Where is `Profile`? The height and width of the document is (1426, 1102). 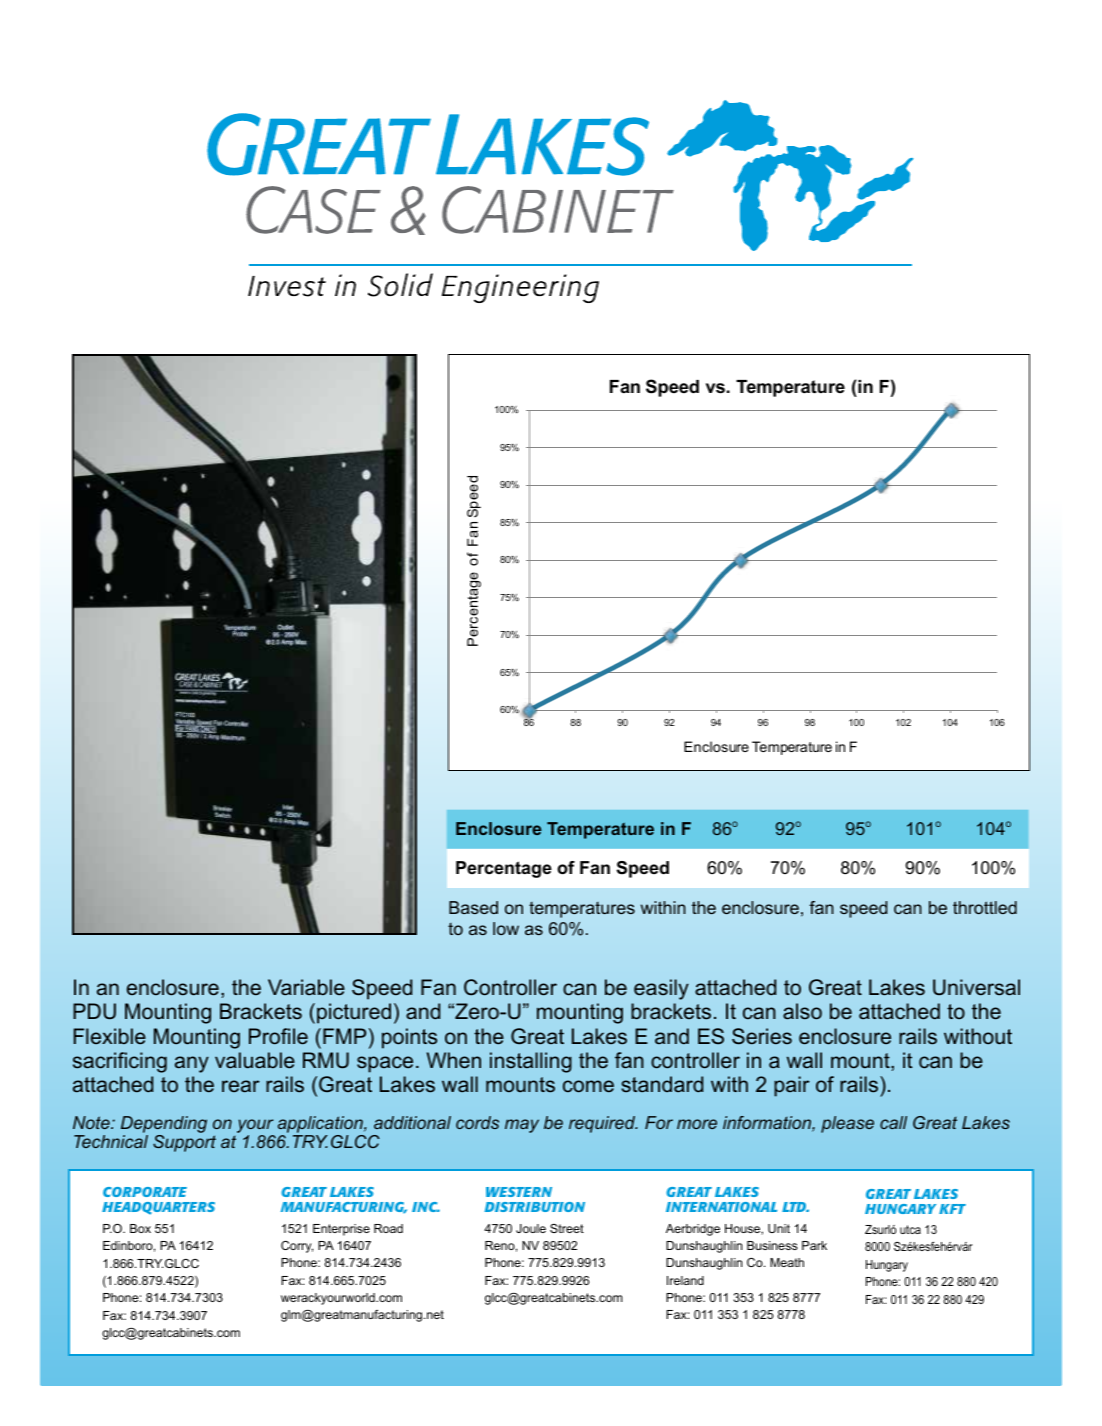 Profile is located at coordinates (278, 1036).
